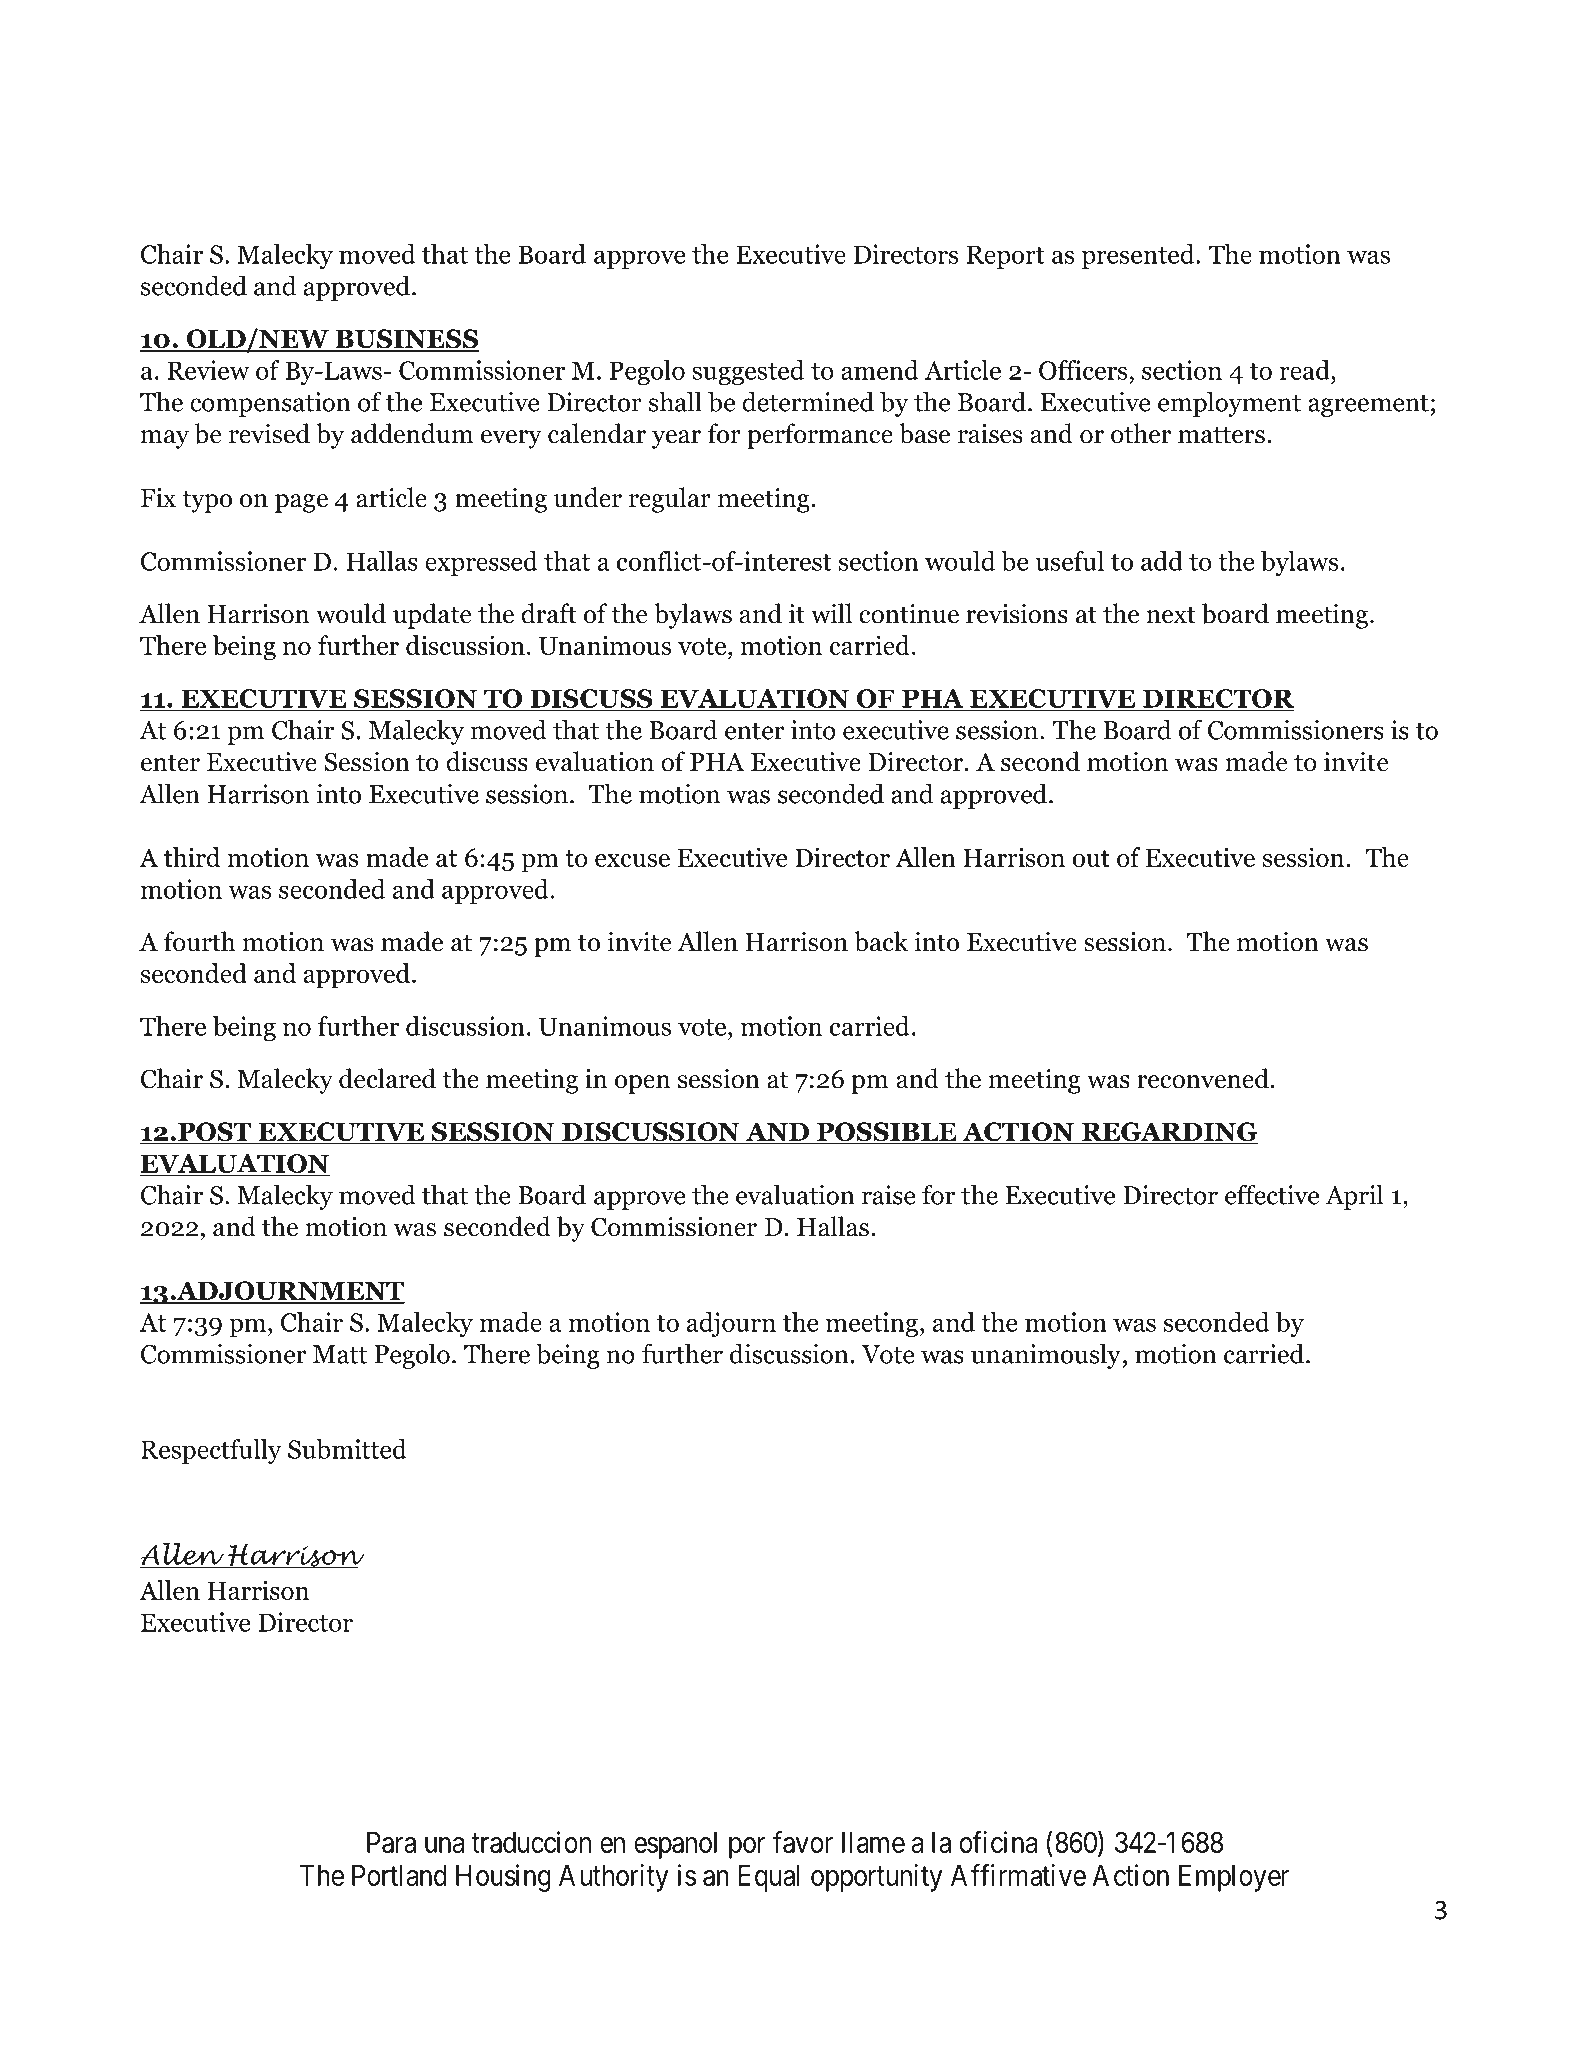 Image resolution: width=1588 pixels, height=2055 pixels. What do you see at coordinates (1203, 1078) in the screenshot?
I see `reconvened` at bounding box center [1203, 1078].
